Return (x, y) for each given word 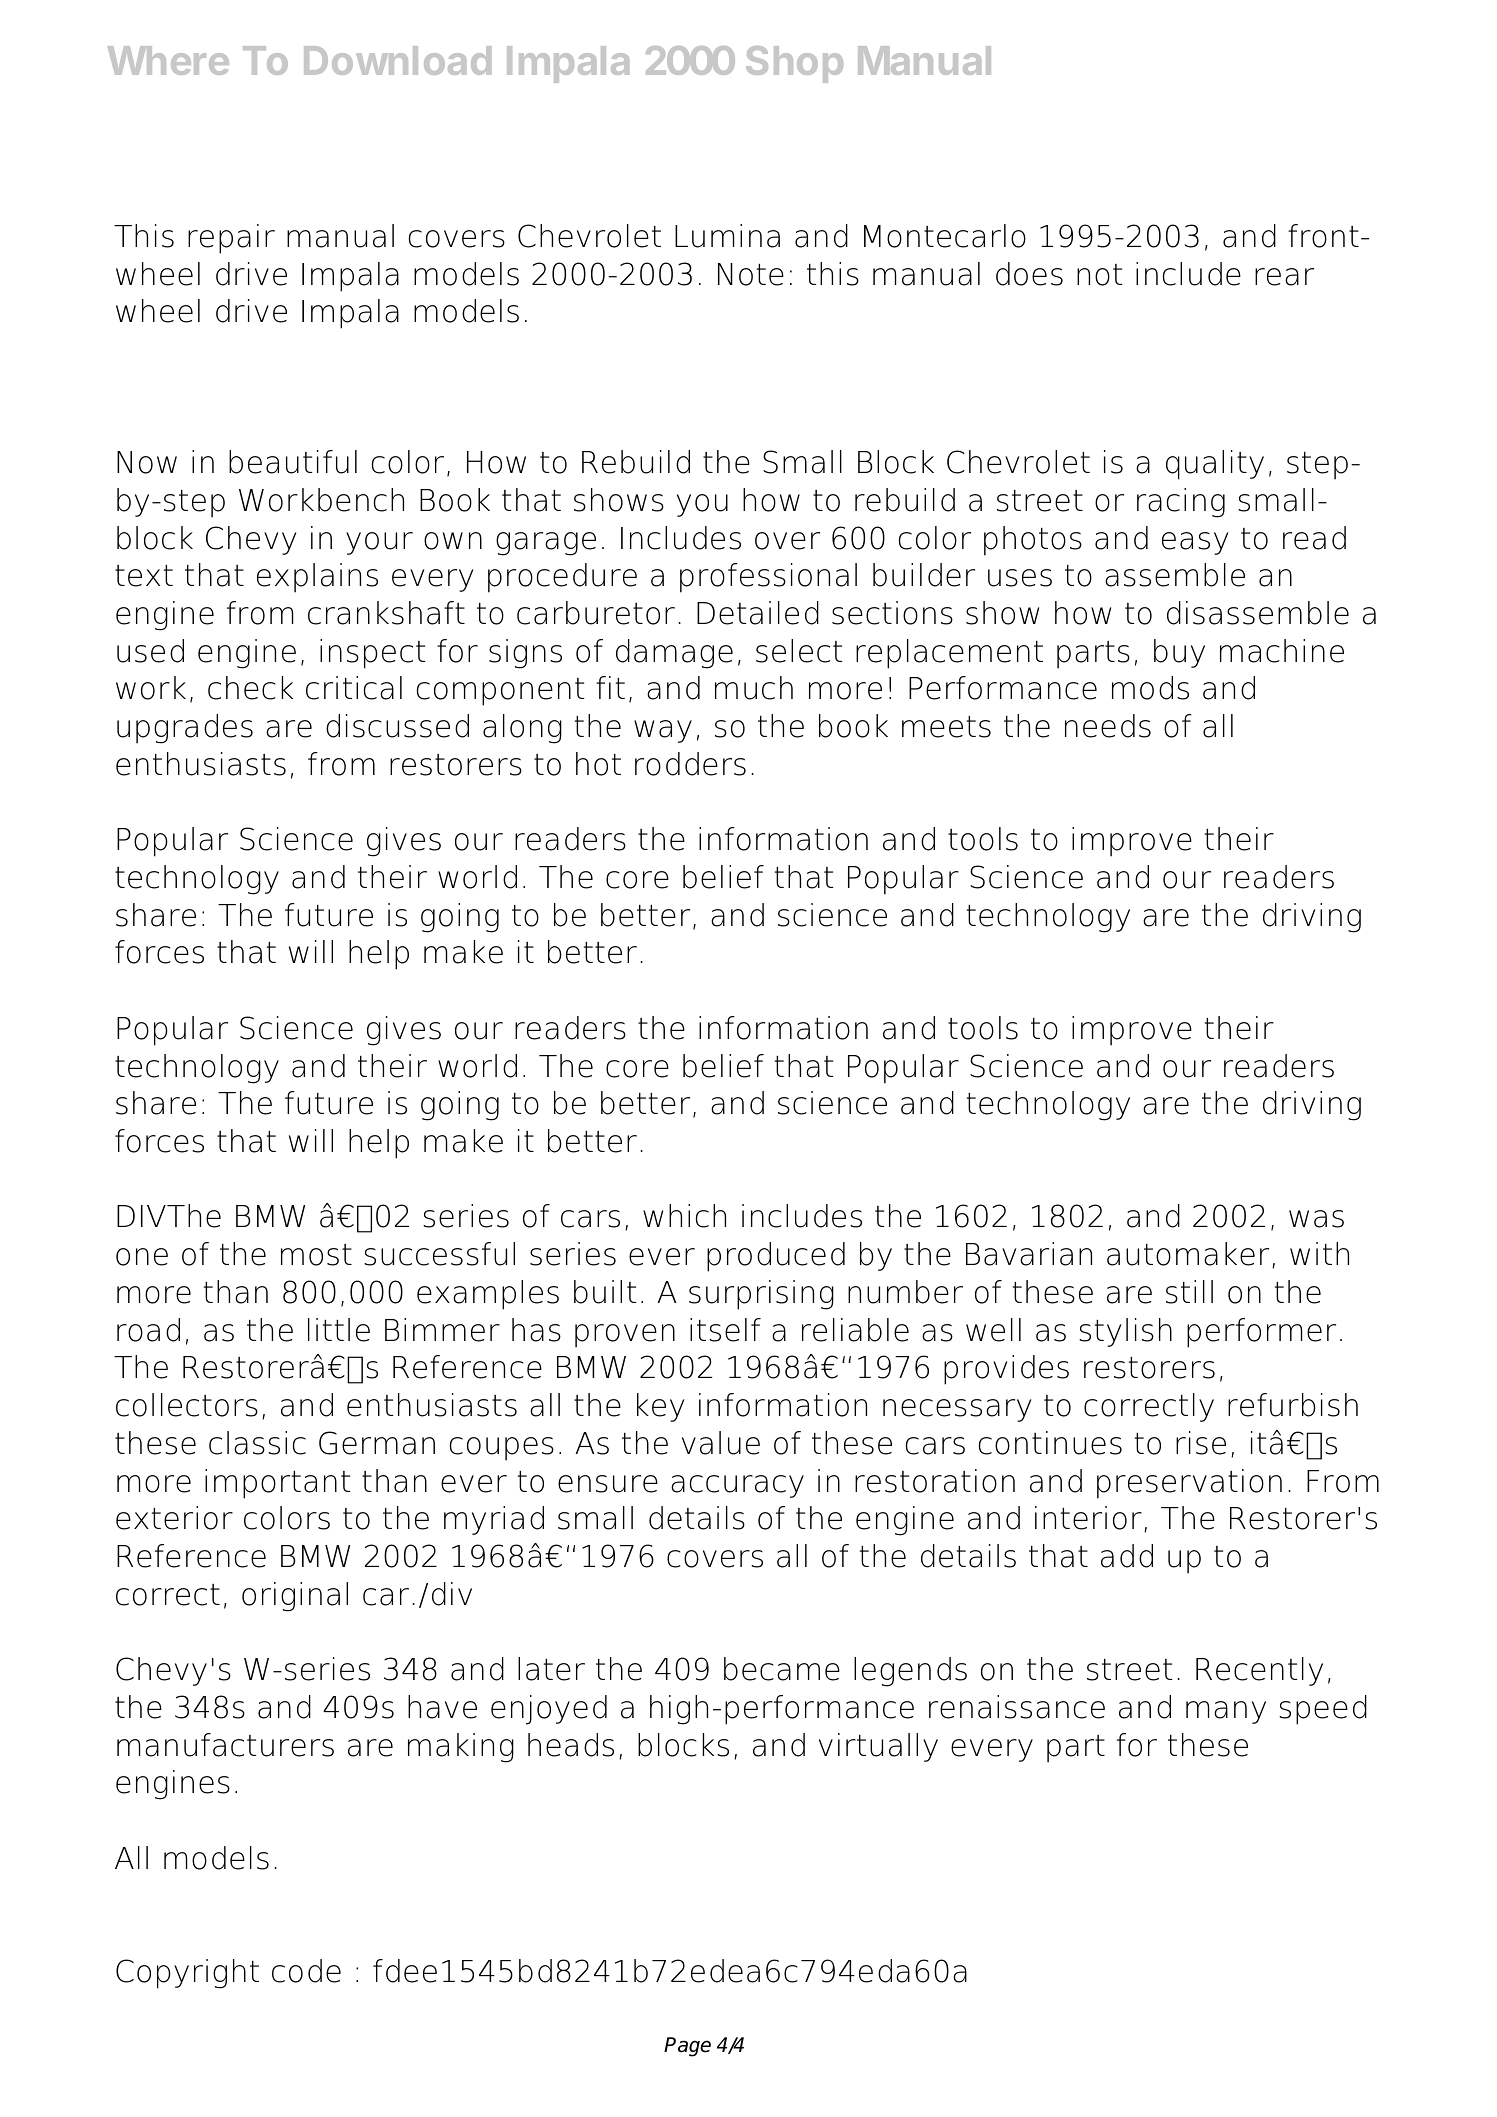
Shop (794, 64)
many (1226, 1712)
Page (687, 2047)
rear (1284, 277)
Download (397, 60)
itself (725, 1330)
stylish (1125, 1332)
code (306, 1971)
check (250, 688)
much (754, 688)
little (339, 1330)
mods (1150, 688)
